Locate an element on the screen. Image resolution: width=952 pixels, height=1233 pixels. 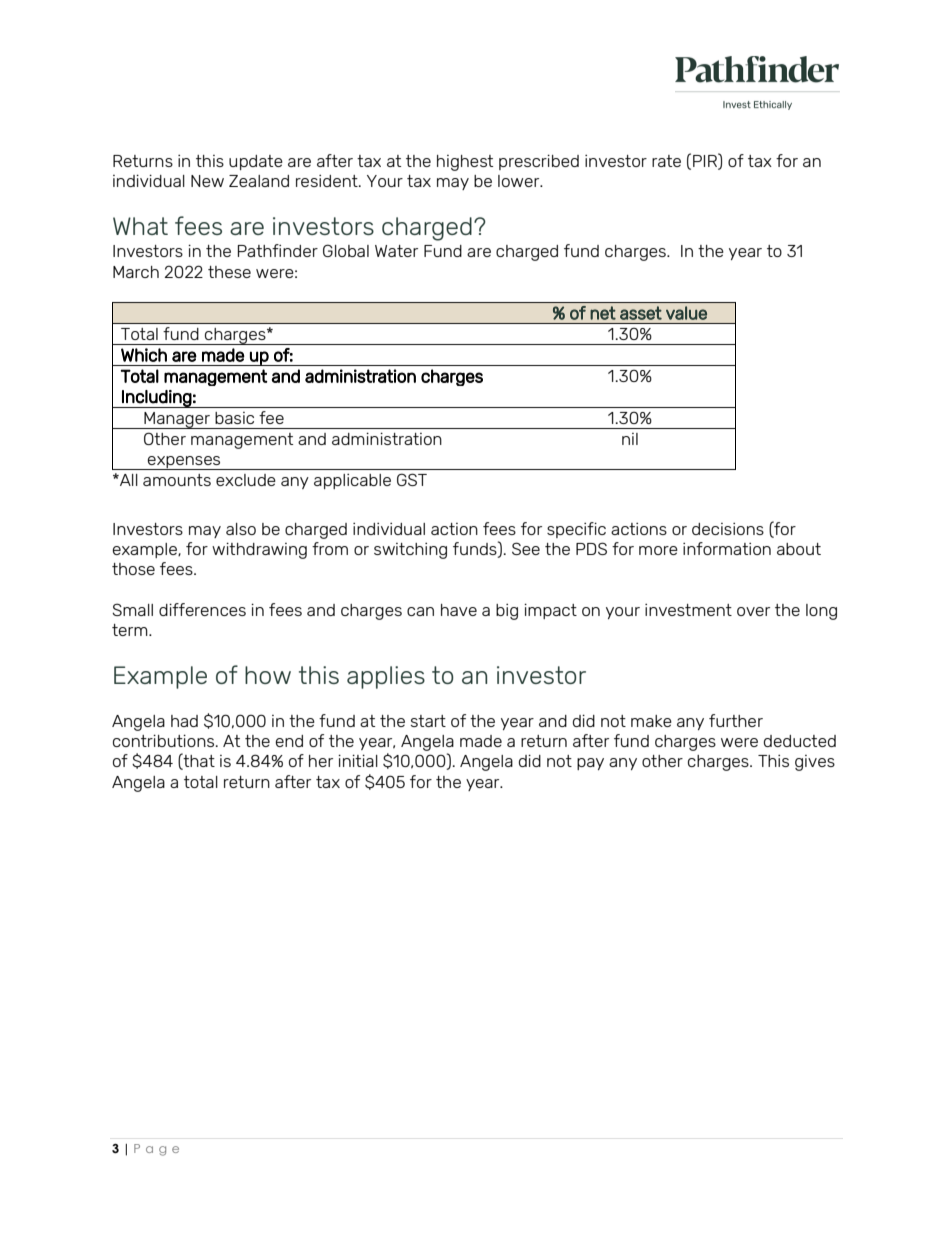
Water is located at coordinates (396, 251).
